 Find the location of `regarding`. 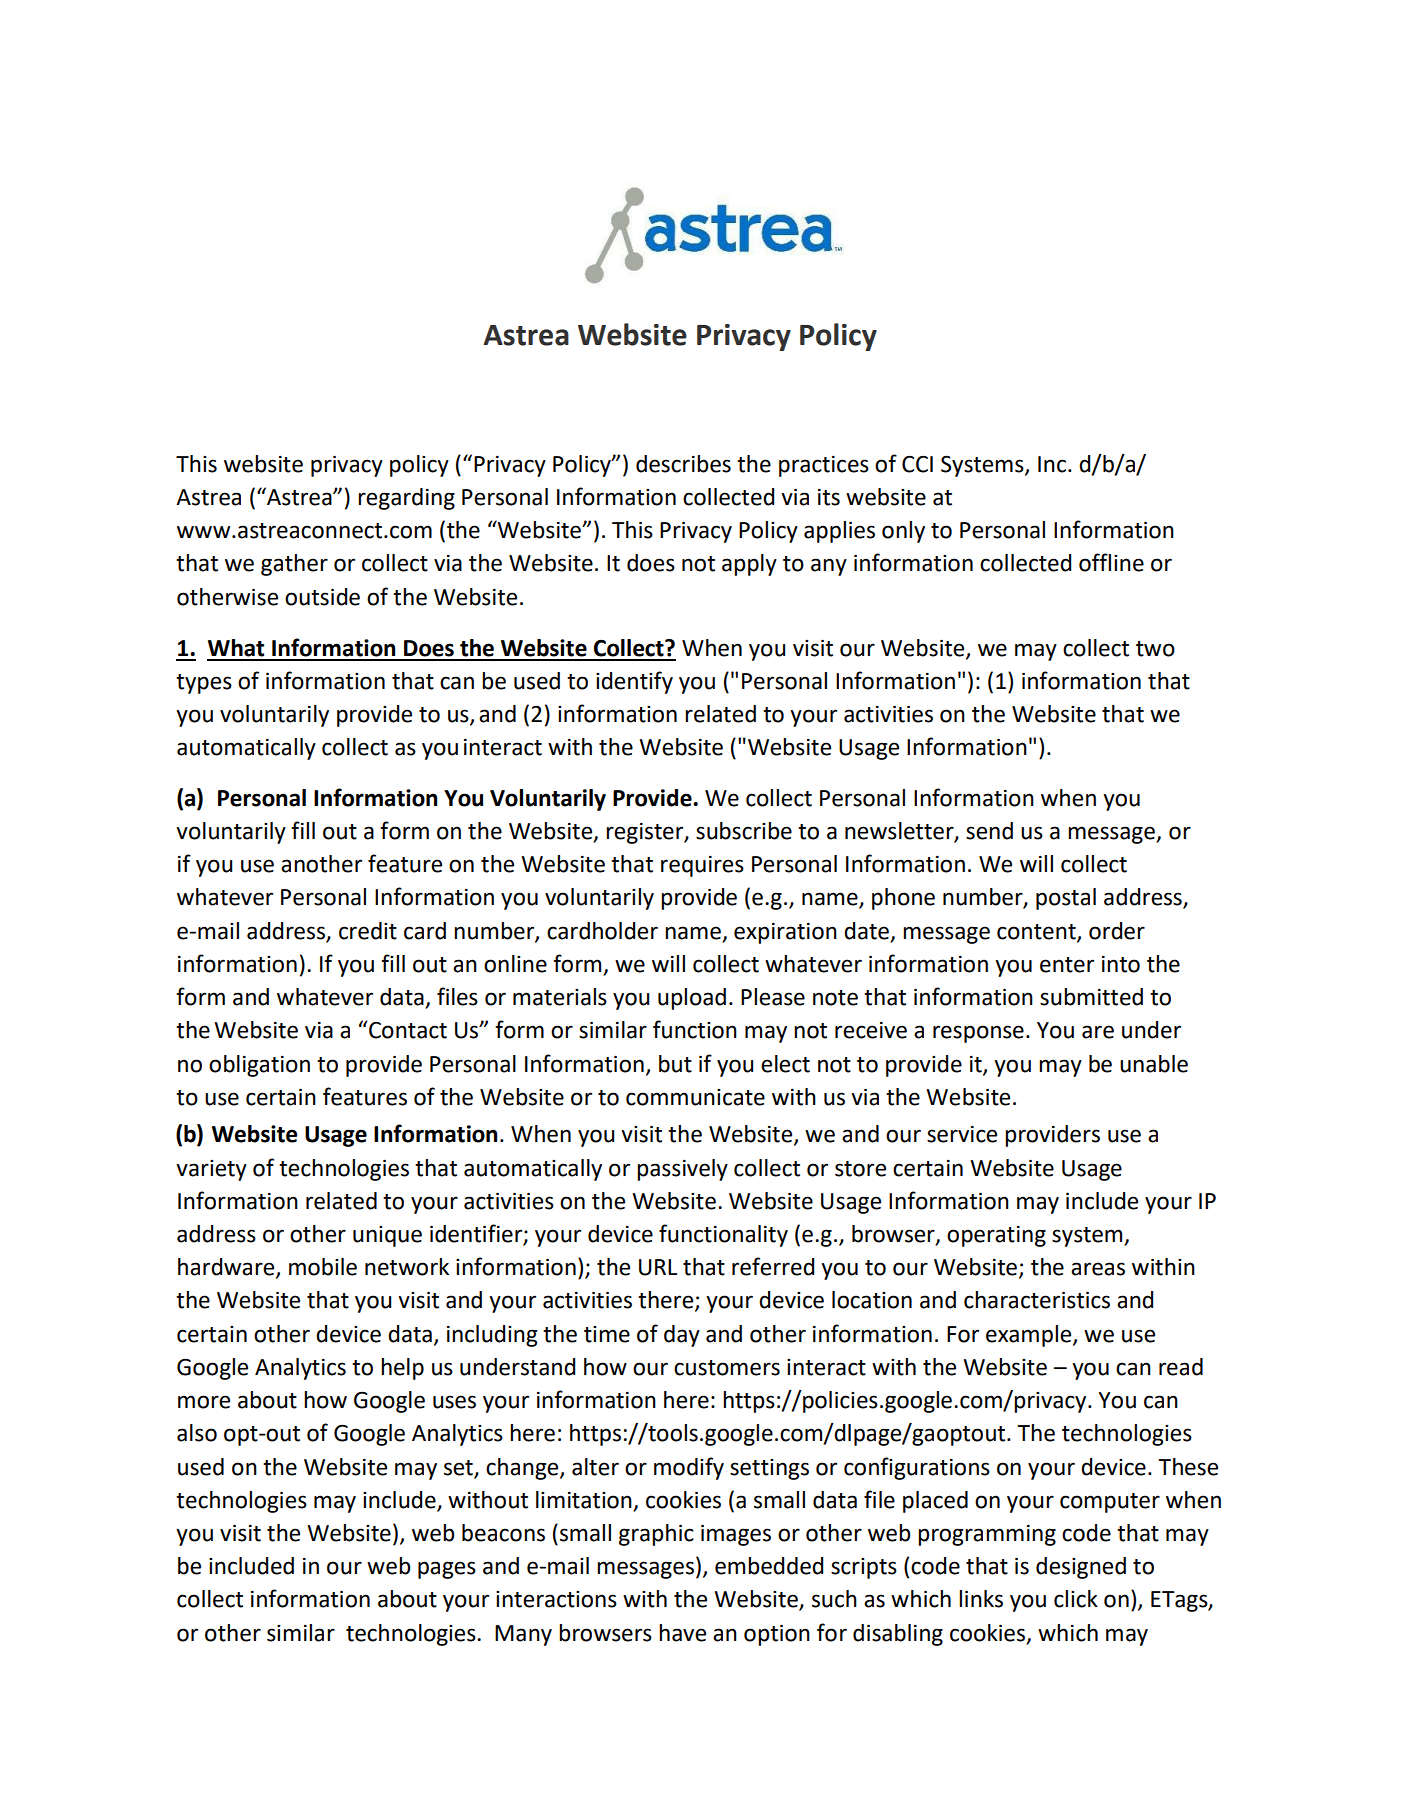

regarding is located at coordinates (406, 499).
